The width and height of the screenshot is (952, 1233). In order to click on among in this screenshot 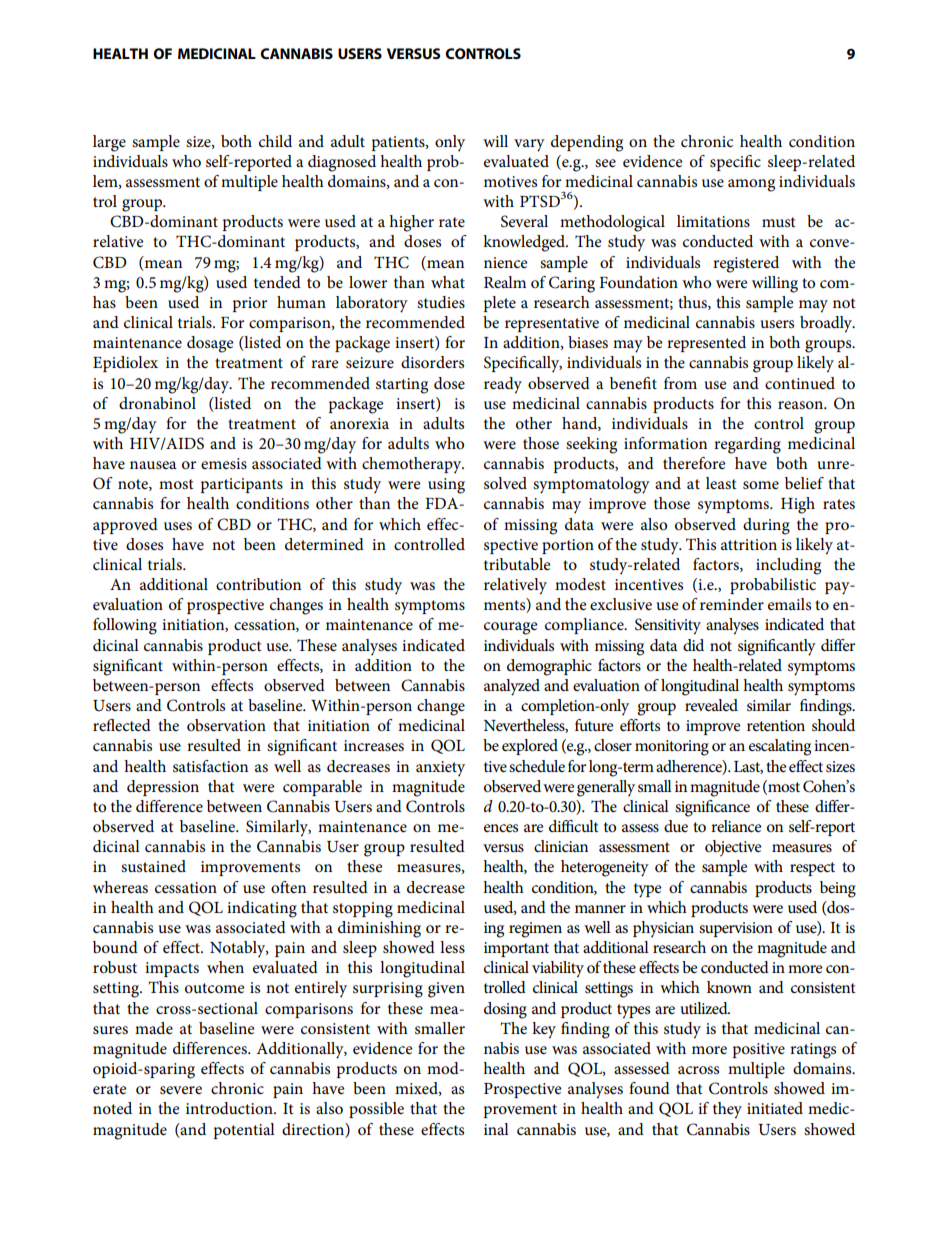, I will do `click(751, 185)`.
